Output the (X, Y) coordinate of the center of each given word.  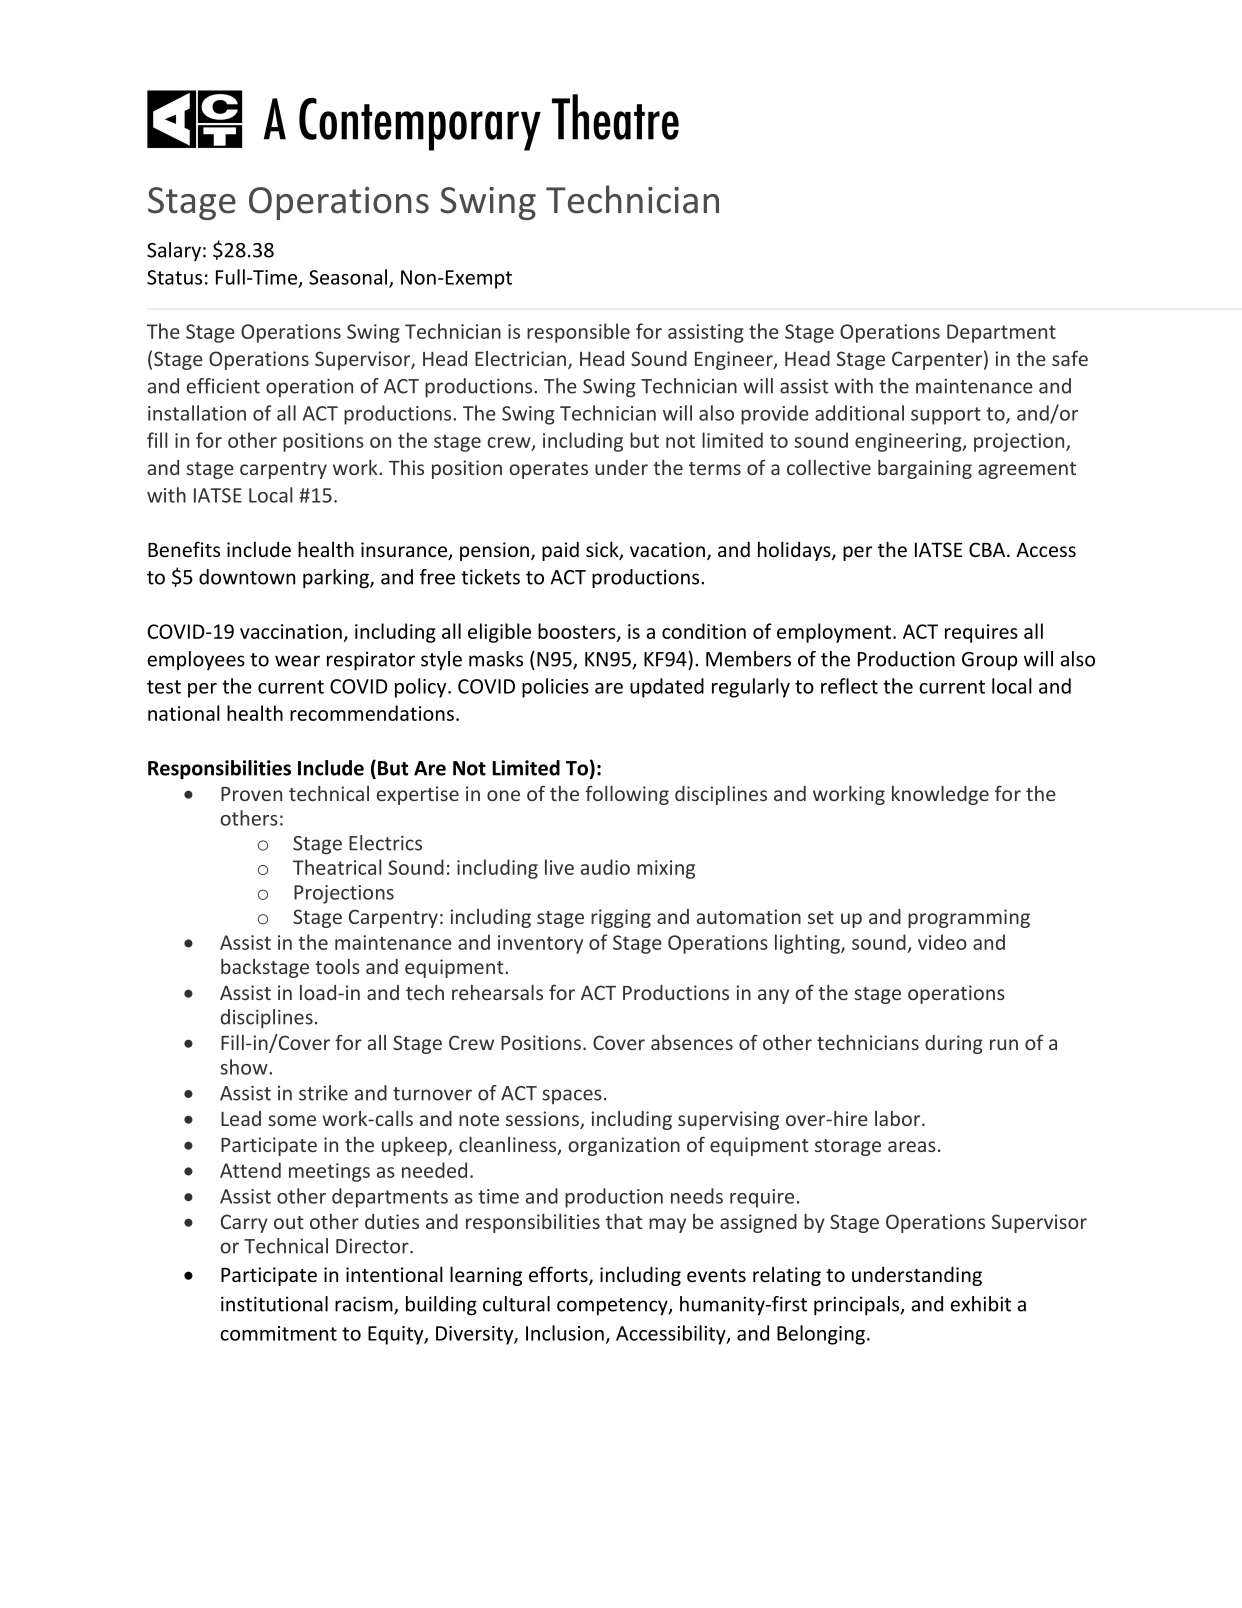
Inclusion (565, 1333)
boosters (578, 632)
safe (1070, 358)
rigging (621, 918)
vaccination (291, 631)
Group (990, 661)
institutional (274, 1304)
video (942, 942)
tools (337, 966)
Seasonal (349, 278)
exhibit (980, 1304)
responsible (578, 333)
